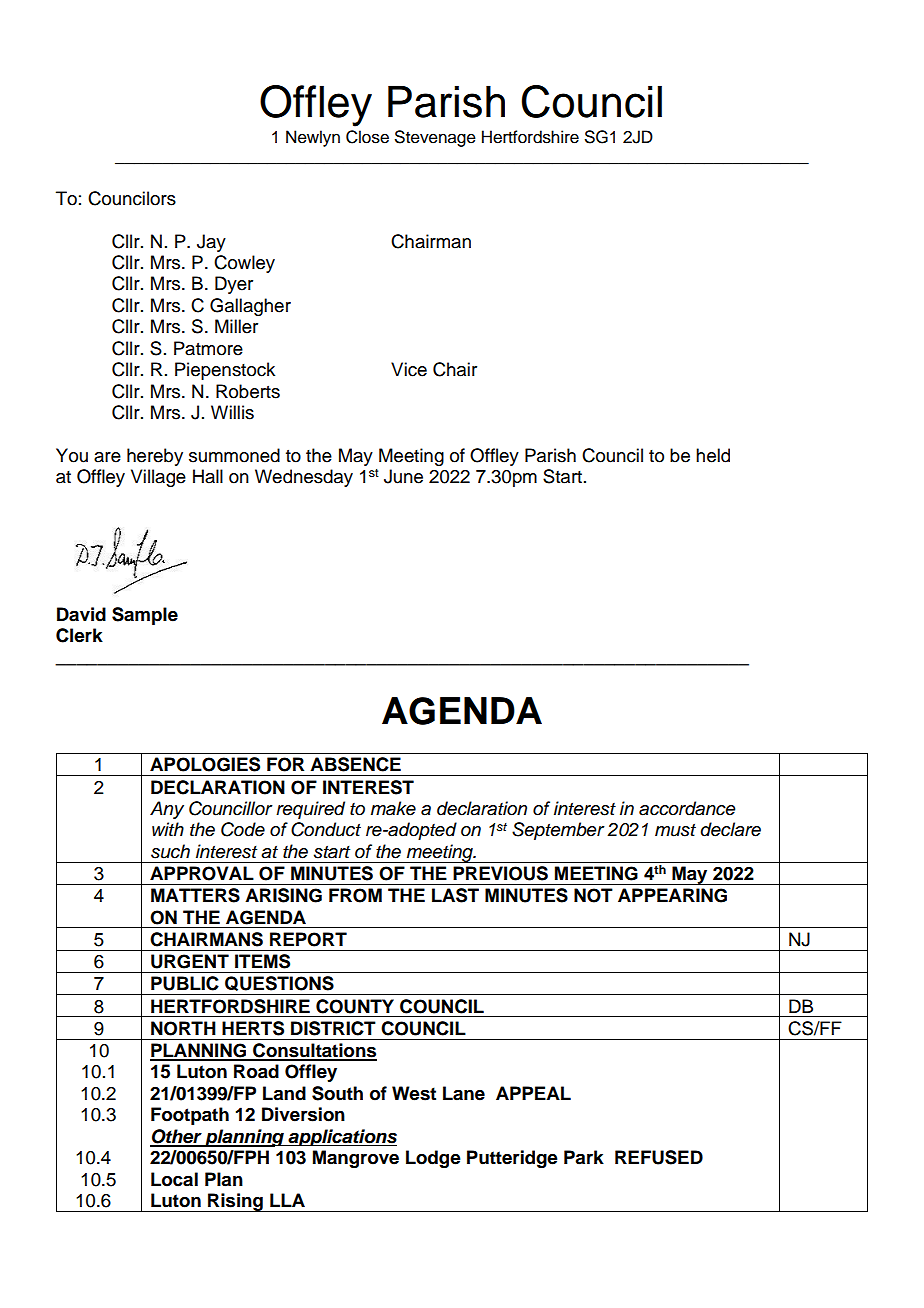 Image resolution: width=924 pixels, height=1308 pixels. Describe the element at coordinates (211, 243) in the document. I see `Jay` at that location.
